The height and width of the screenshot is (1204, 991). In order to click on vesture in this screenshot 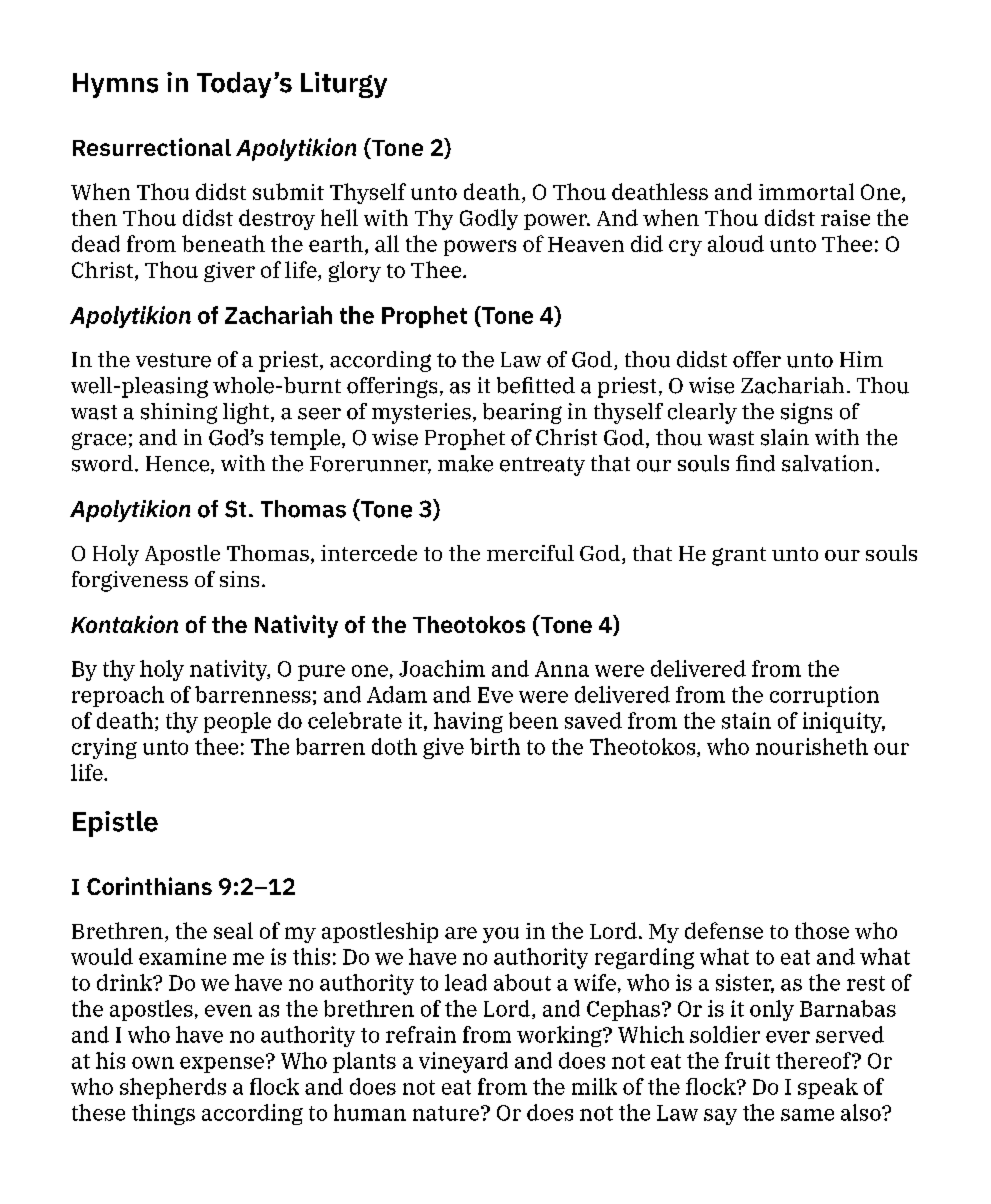, I will do `click(173, 360)`.
